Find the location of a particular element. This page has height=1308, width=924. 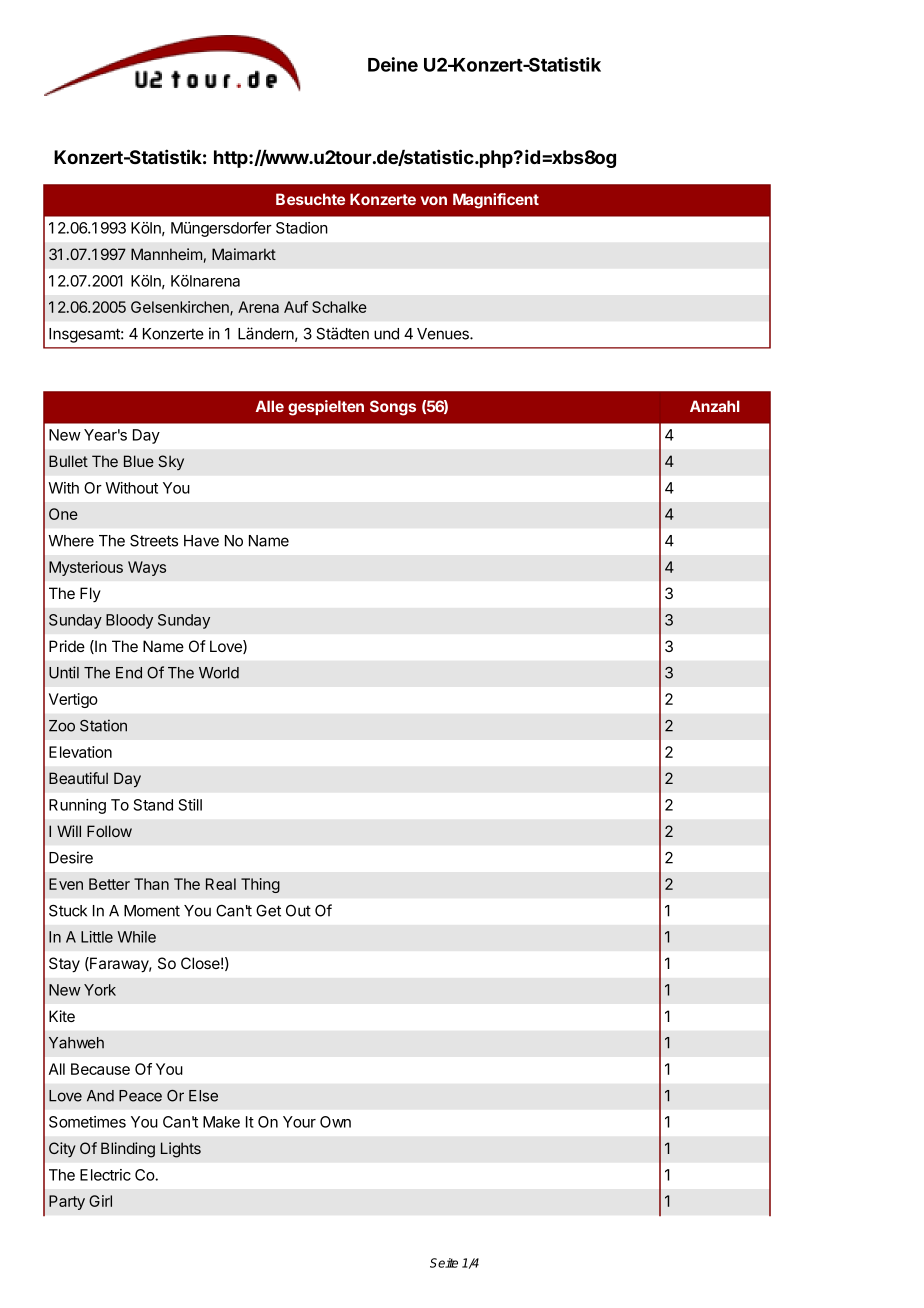

York is located at coordinates (100, 990).
